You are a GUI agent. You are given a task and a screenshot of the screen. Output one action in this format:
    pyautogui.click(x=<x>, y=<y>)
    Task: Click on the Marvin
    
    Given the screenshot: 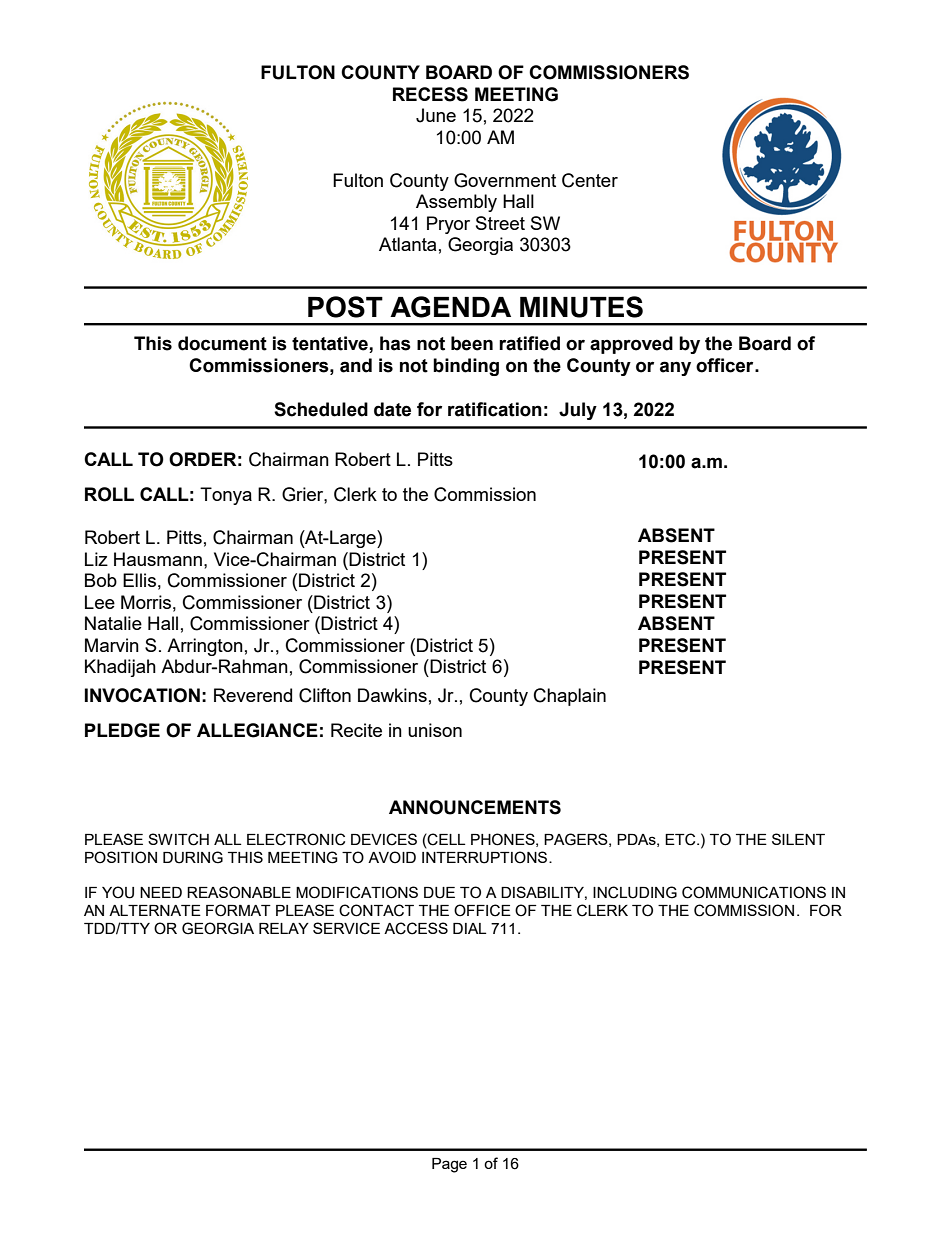 What is the action you would take?
    pyautogui.click(x=112, y=645)
